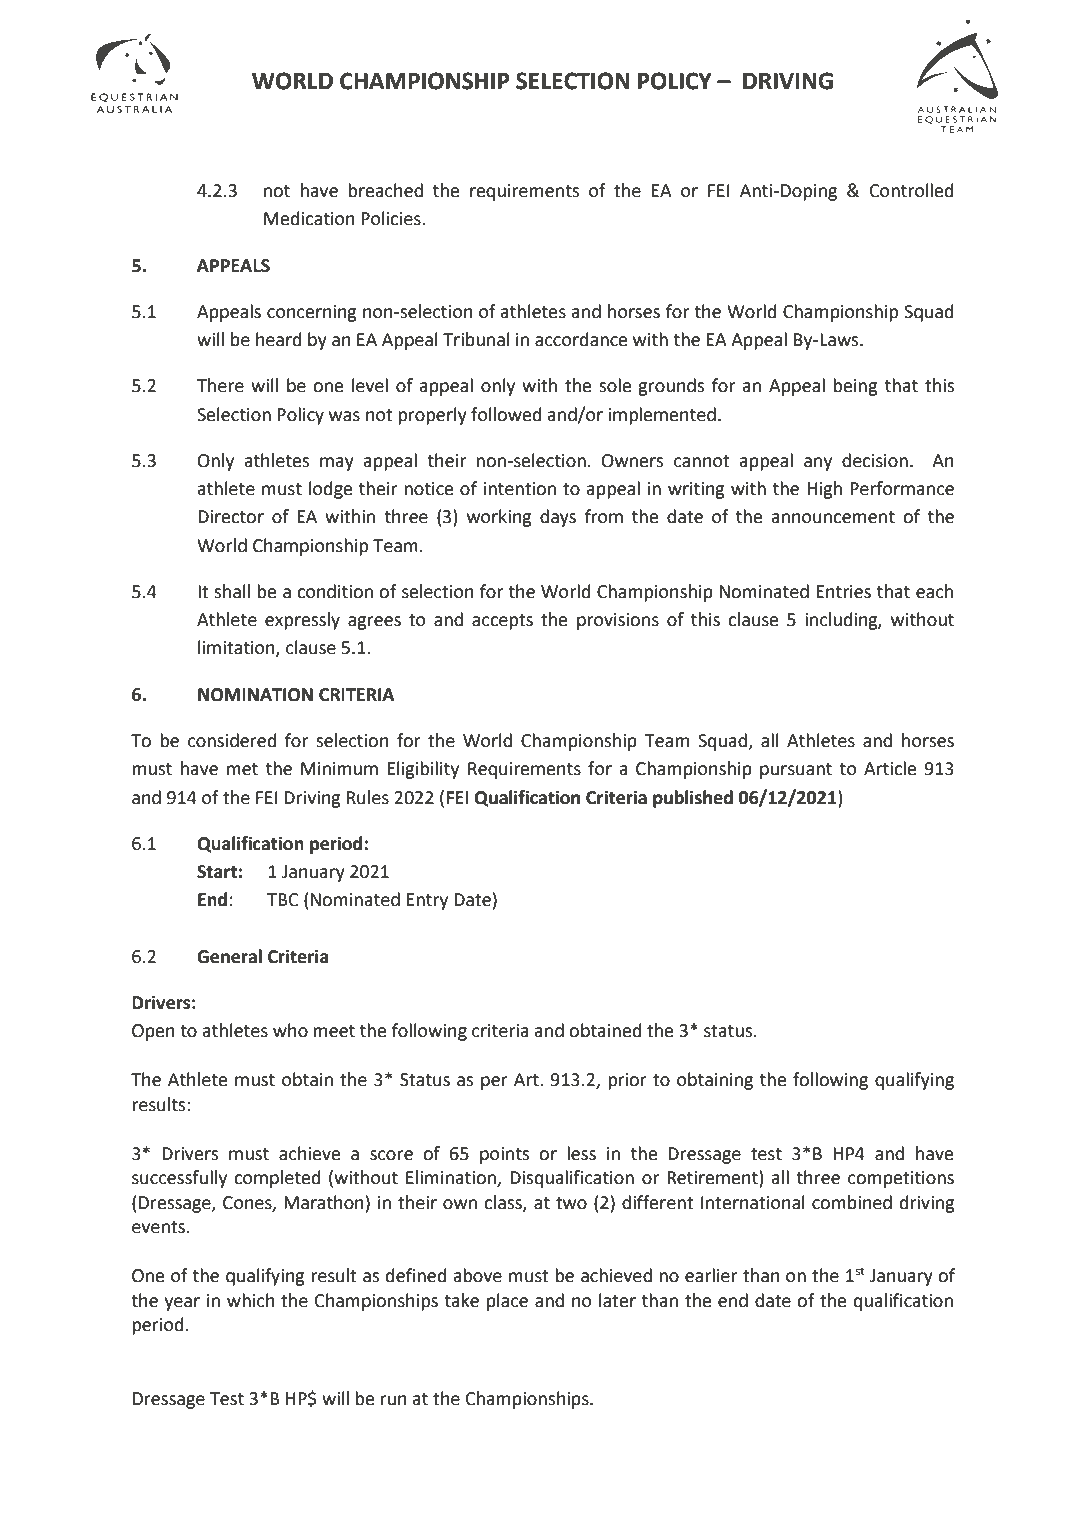 Image resolution: width=1086 pixels, height=1536 pixels. Describe the element at coordinates (627, 1081) in the document. I see `prior` at that location.
